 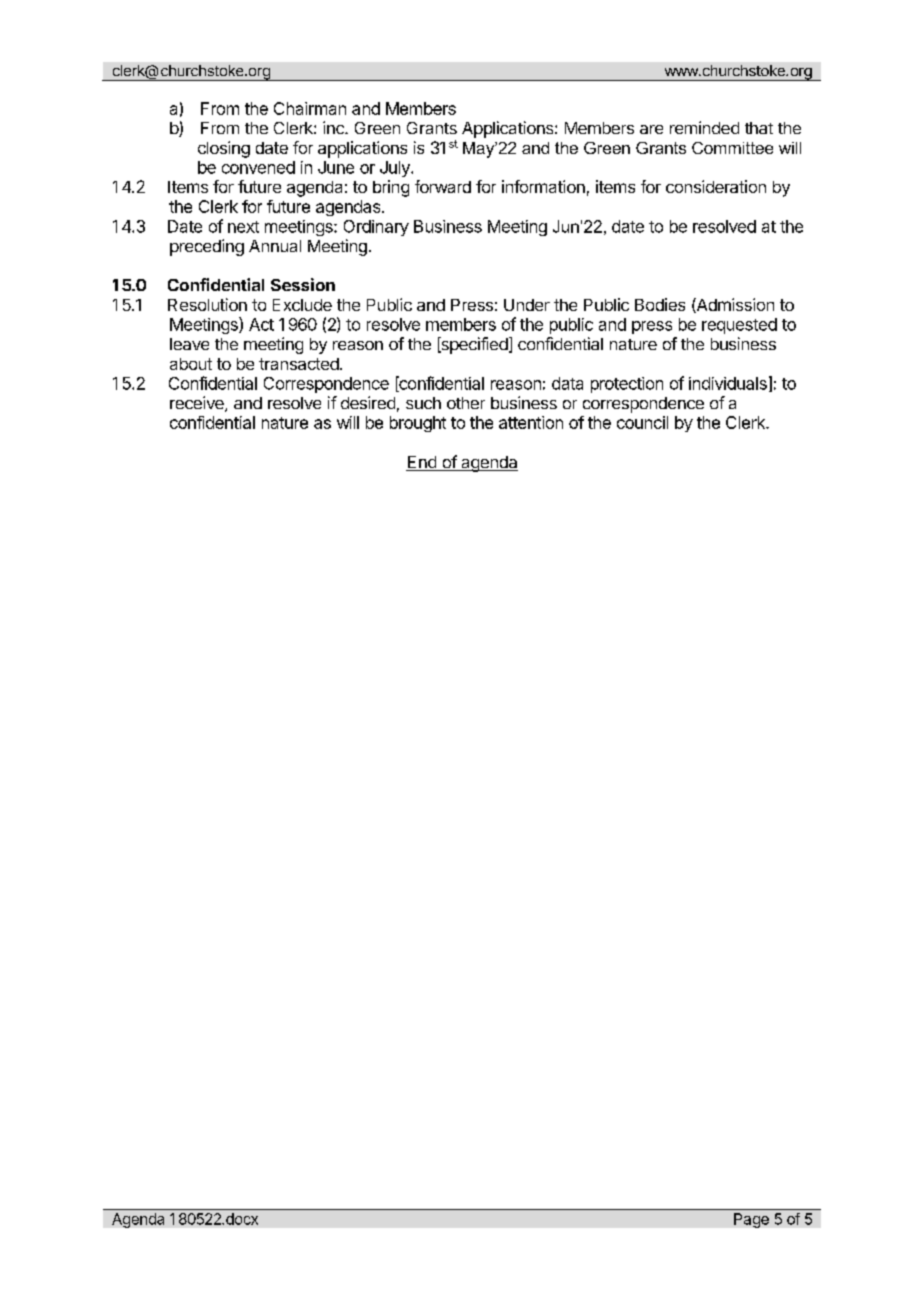 I want to click on convened, so click(x=258, y=167).
